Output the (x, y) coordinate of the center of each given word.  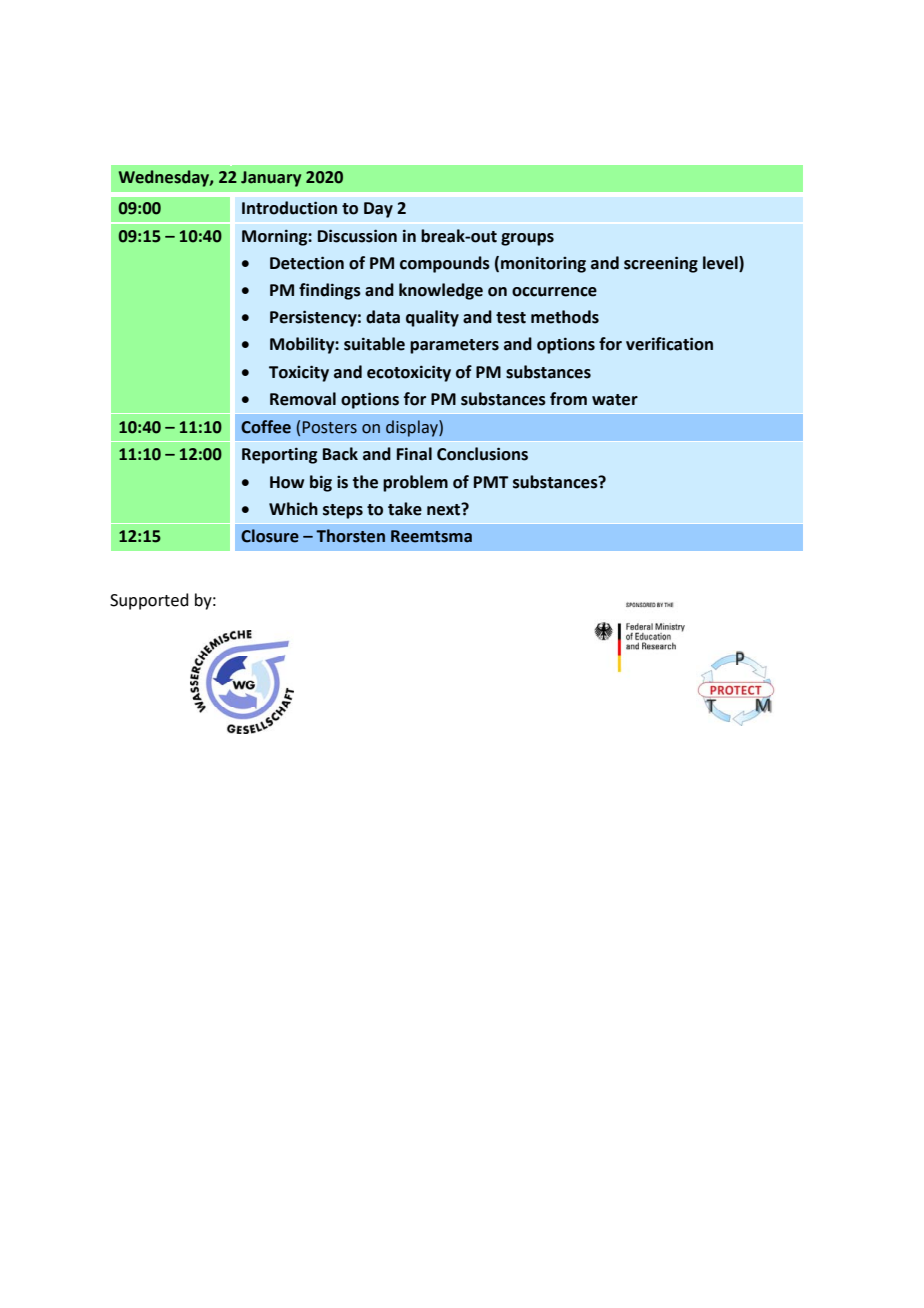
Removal (303, 399)
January (271, 179)
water (615, 400)
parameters (454, 346)
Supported (149, 601)
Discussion (357, 236)
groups (527, 239)
